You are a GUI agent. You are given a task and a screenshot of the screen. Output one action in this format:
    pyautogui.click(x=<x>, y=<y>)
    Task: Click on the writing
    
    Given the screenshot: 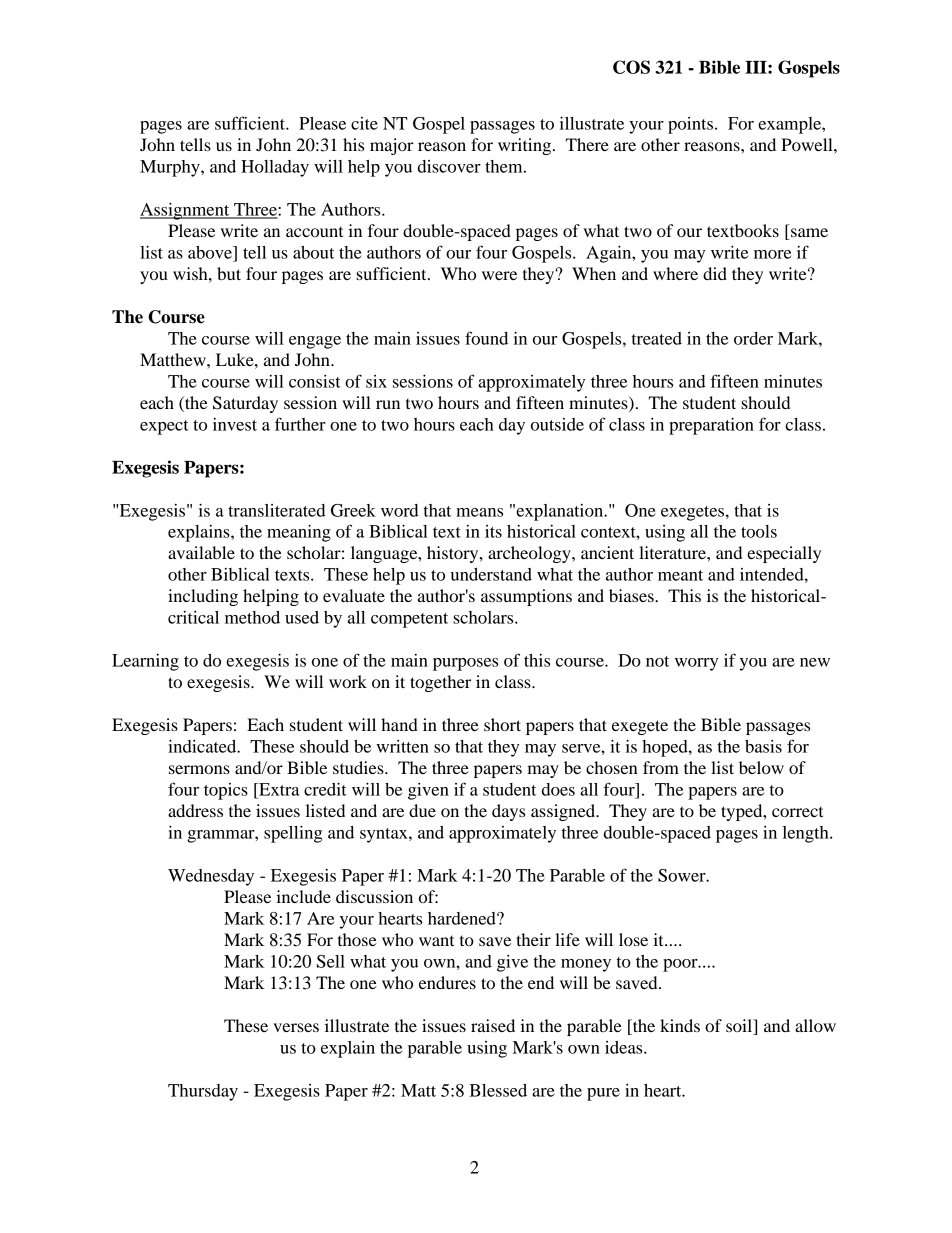 What is the action you would take?
    pyautogui.click(x=526, y=146)
